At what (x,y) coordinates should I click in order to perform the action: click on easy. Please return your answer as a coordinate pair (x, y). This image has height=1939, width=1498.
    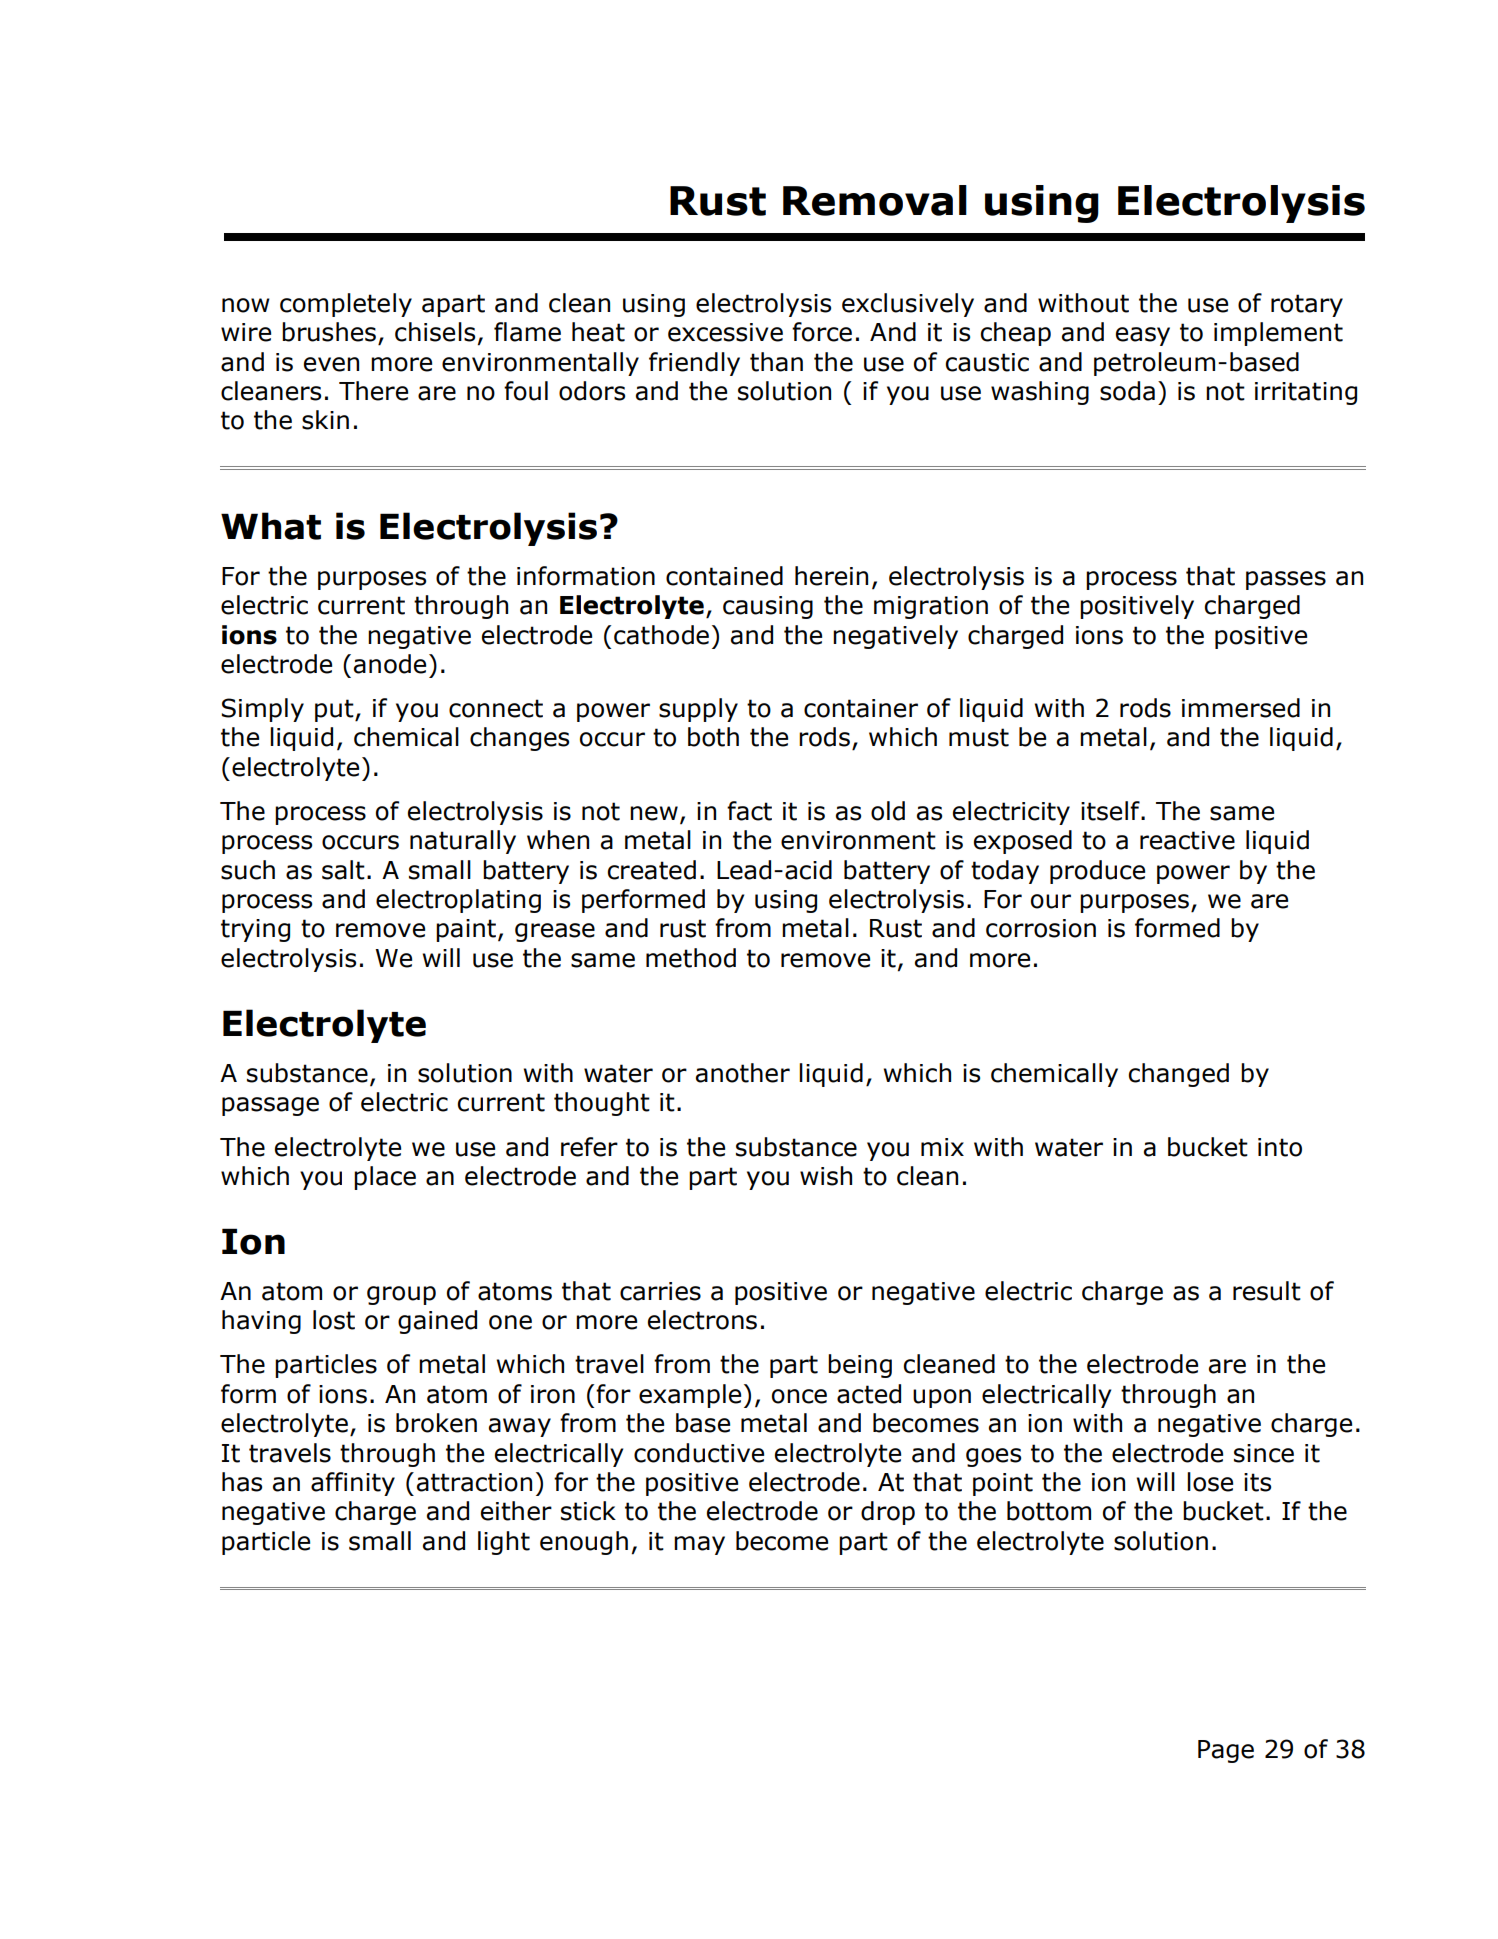
    Looking at the image, I should click on (1143, 336).
